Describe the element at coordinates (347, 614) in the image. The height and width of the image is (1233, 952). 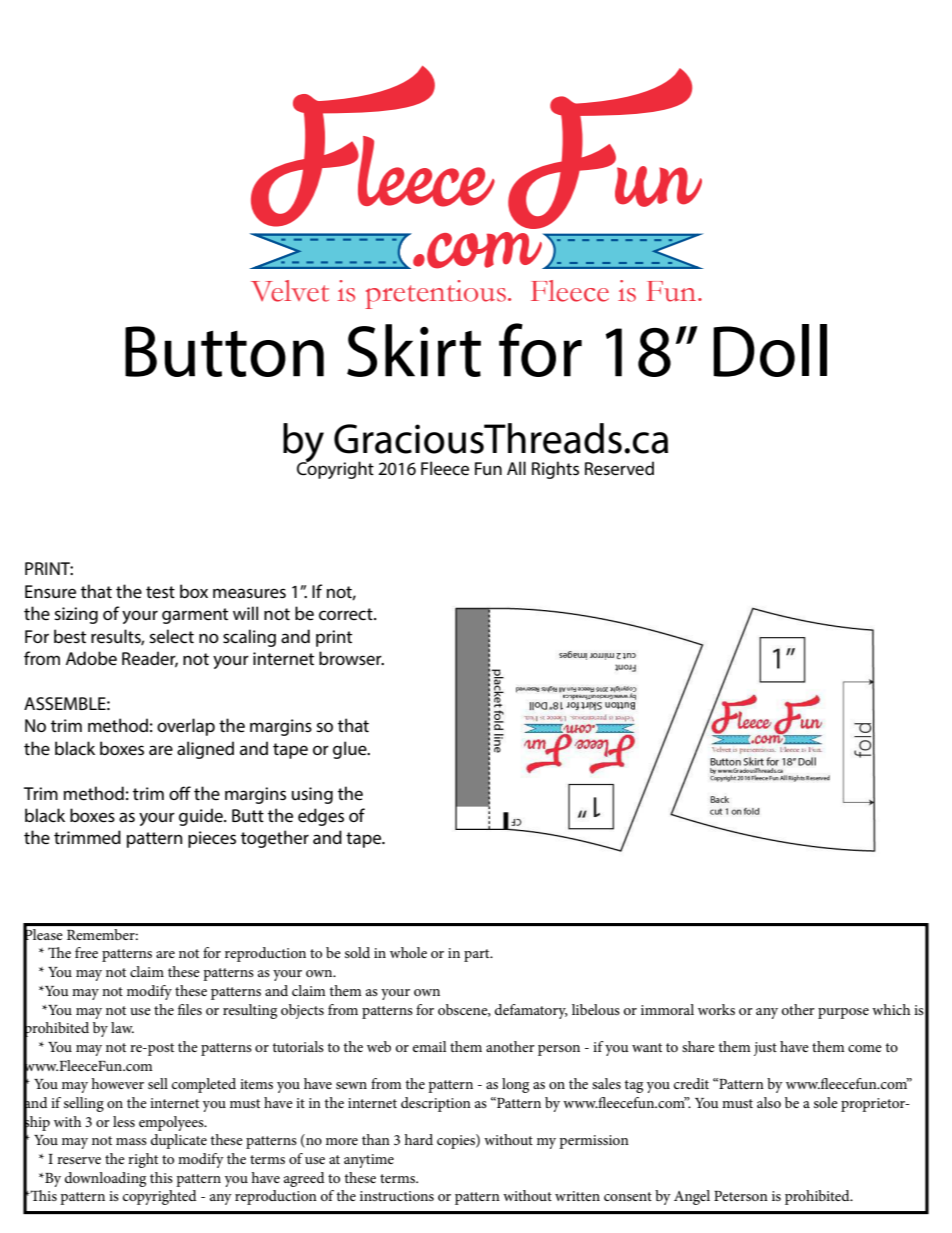
I see `correct` at that location.
